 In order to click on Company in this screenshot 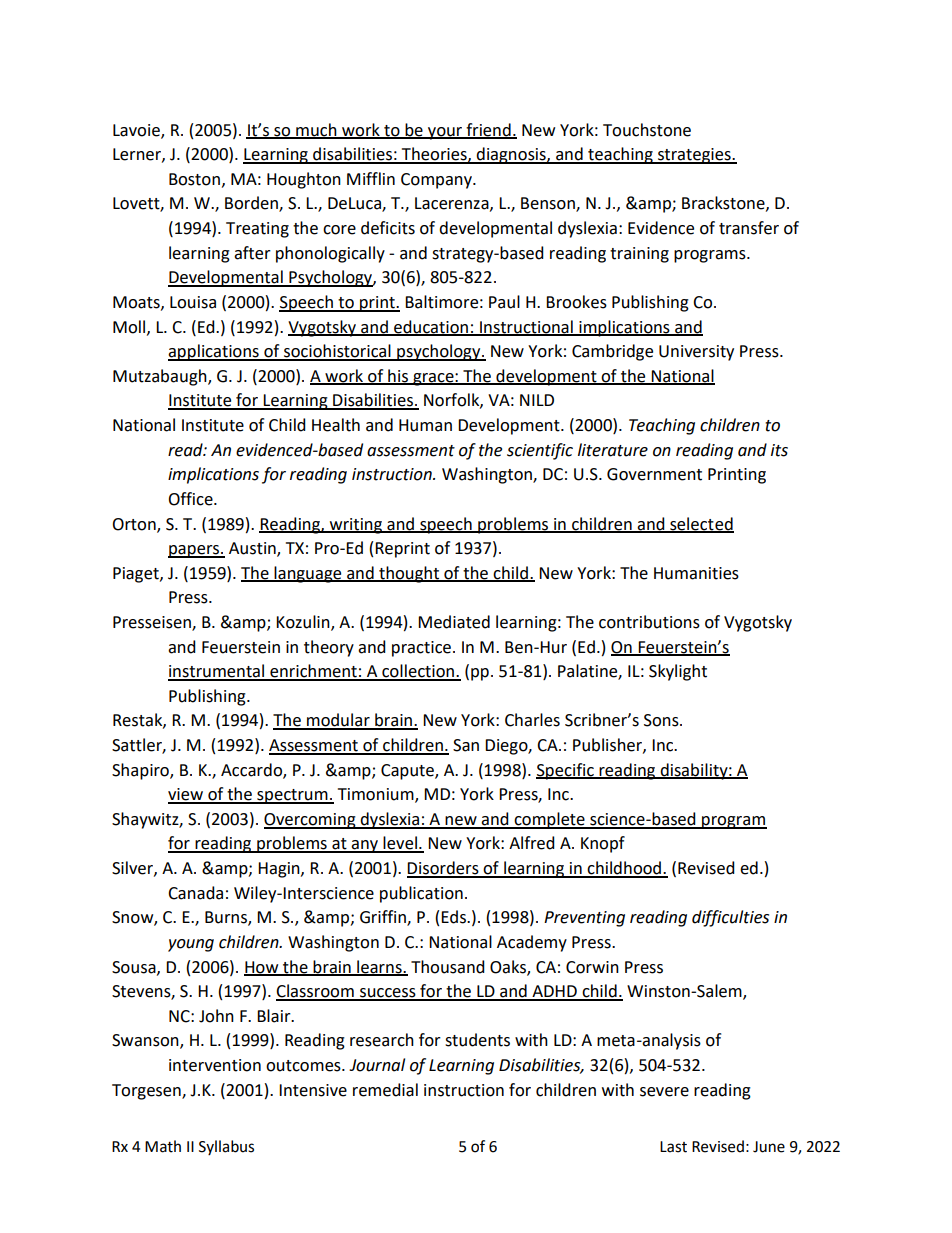, I will do `click(437, 181)`.
